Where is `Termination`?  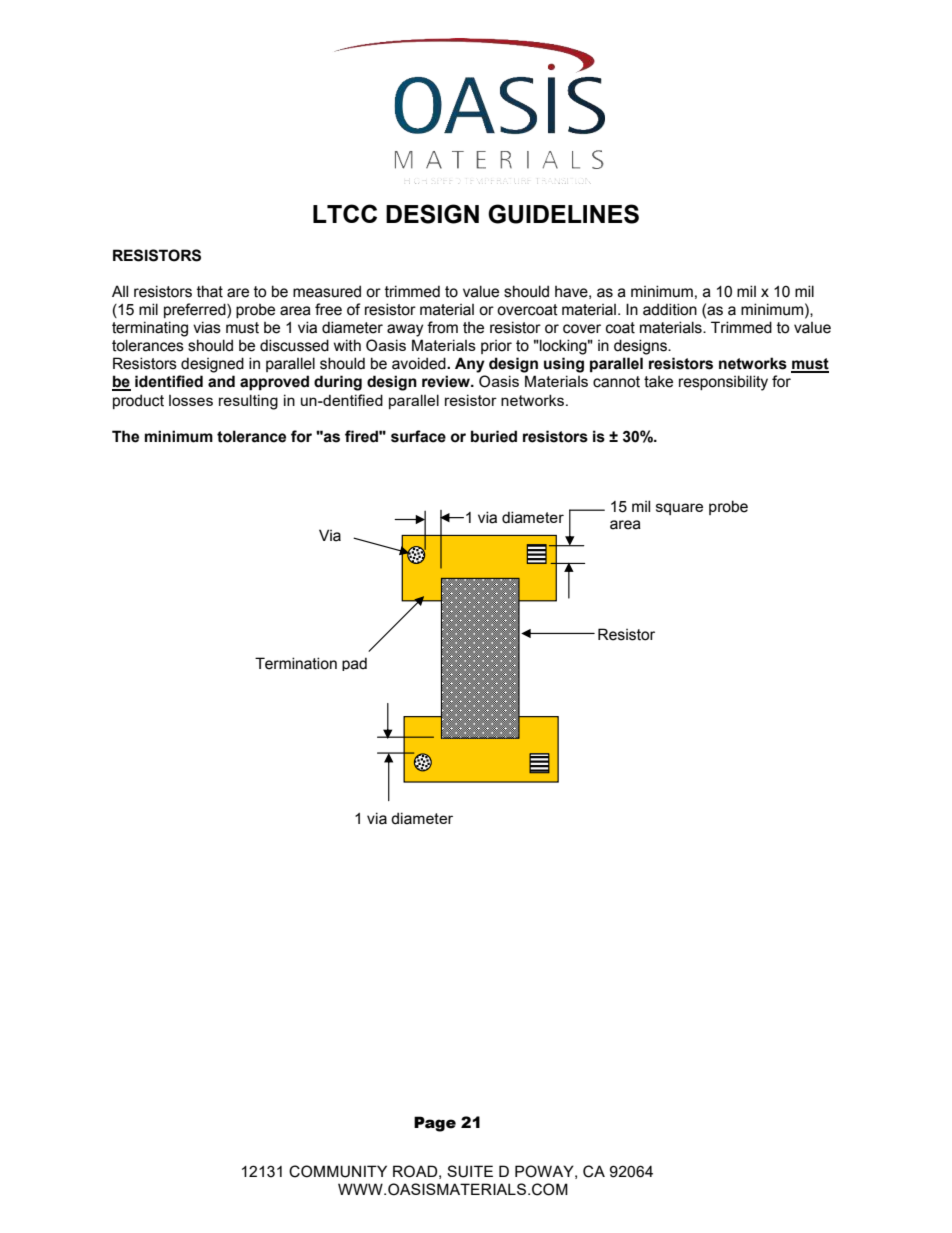
Termination is located at coordinates (296, 663).
